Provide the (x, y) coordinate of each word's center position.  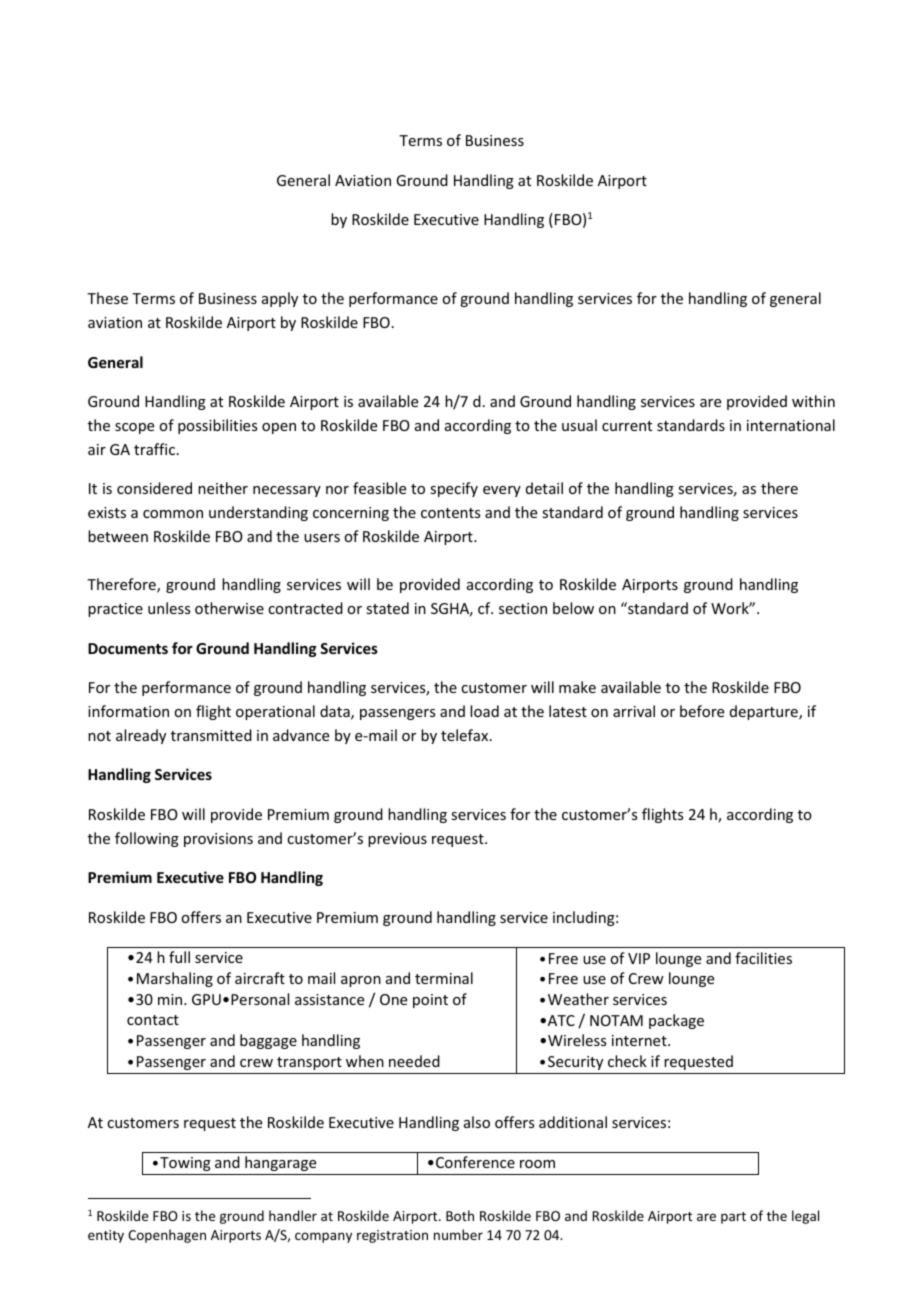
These (107, 298)
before (702, 711)
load (484, 711)
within (813, 401)
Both (460, 1215)
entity (106, 1236)
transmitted (211, 735)
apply (280, 299)
